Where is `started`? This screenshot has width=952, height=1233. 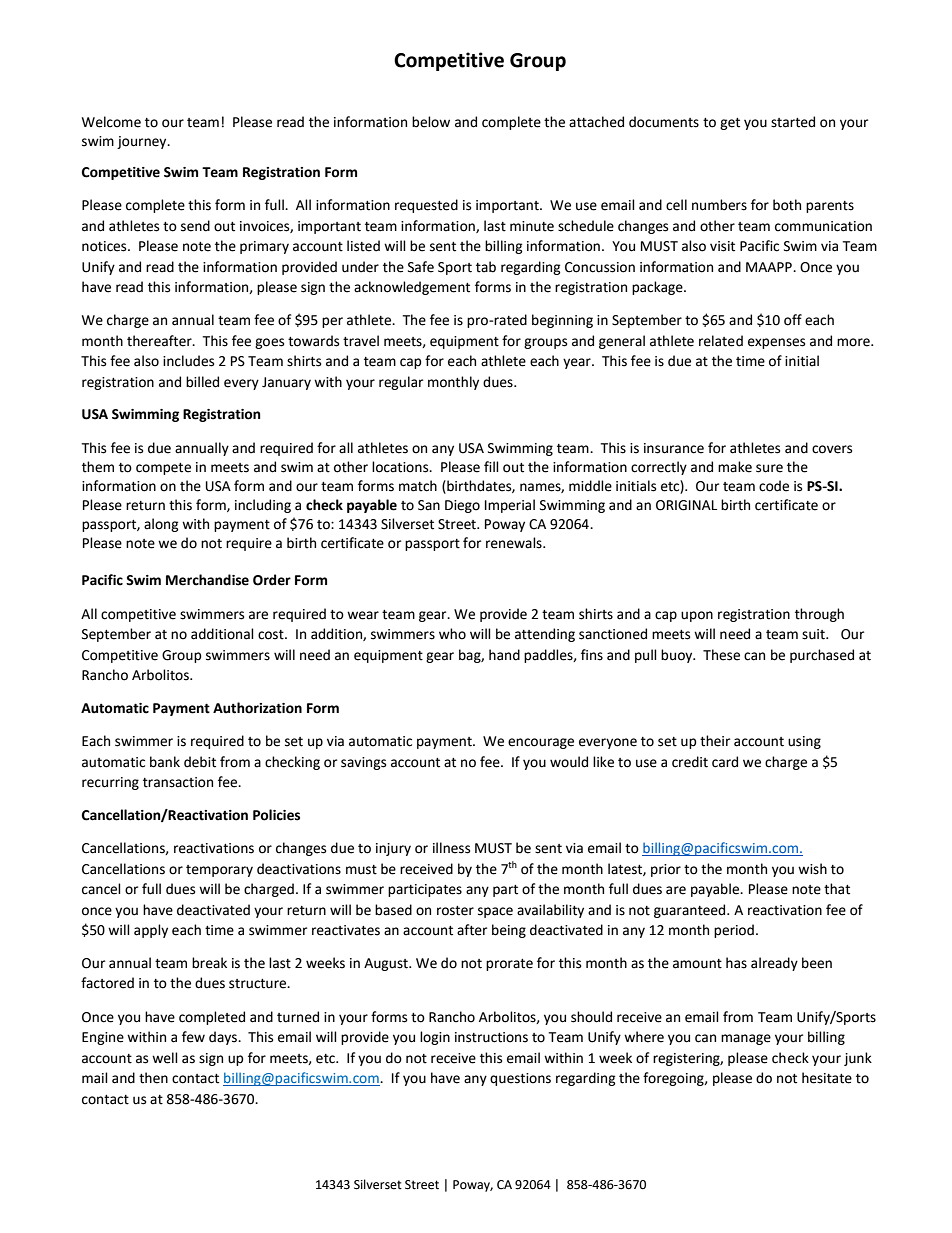 started is located at coordinates (793, 122).
